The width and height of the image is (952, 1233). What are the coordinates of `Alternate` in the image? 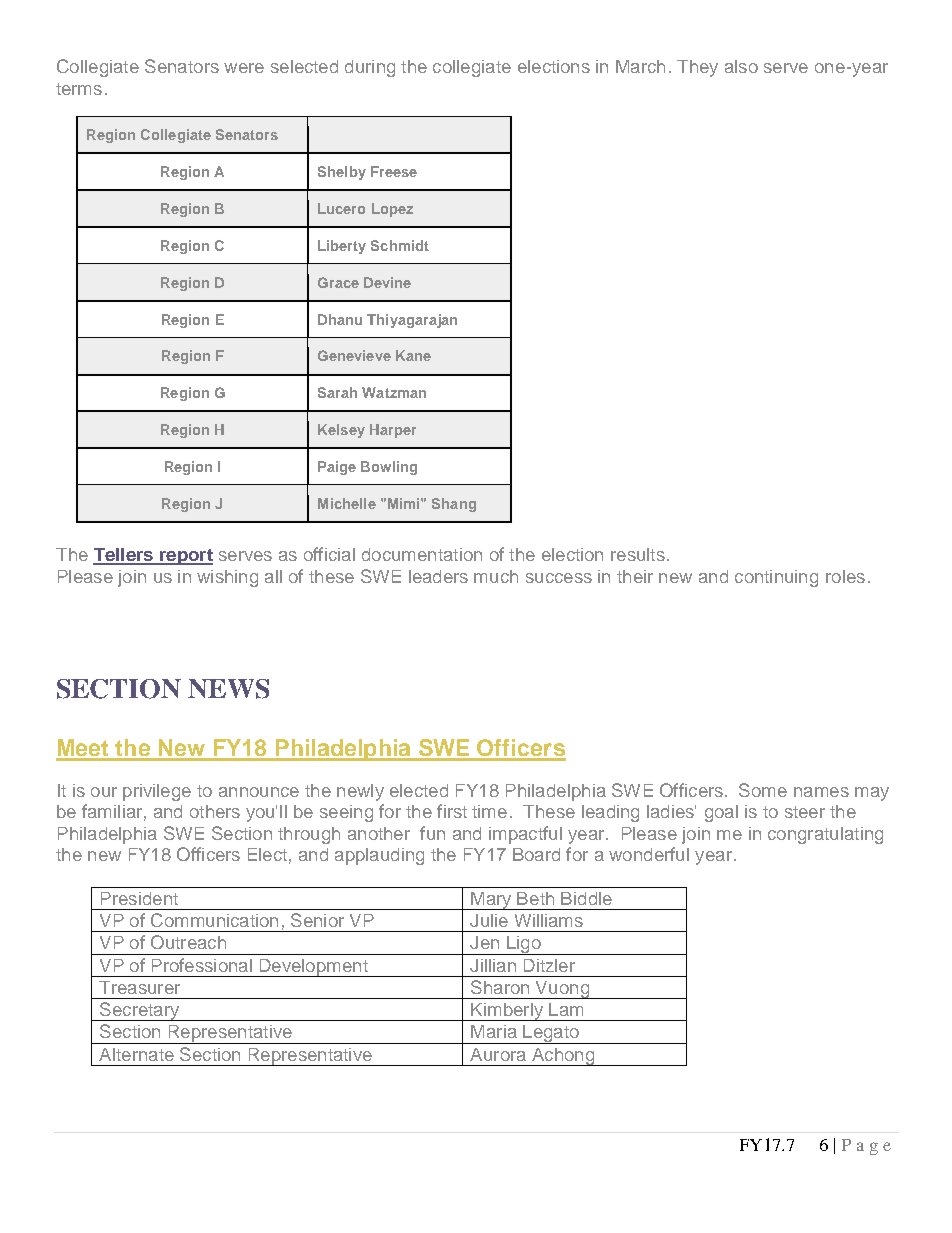 It's located at (136, 1054).
